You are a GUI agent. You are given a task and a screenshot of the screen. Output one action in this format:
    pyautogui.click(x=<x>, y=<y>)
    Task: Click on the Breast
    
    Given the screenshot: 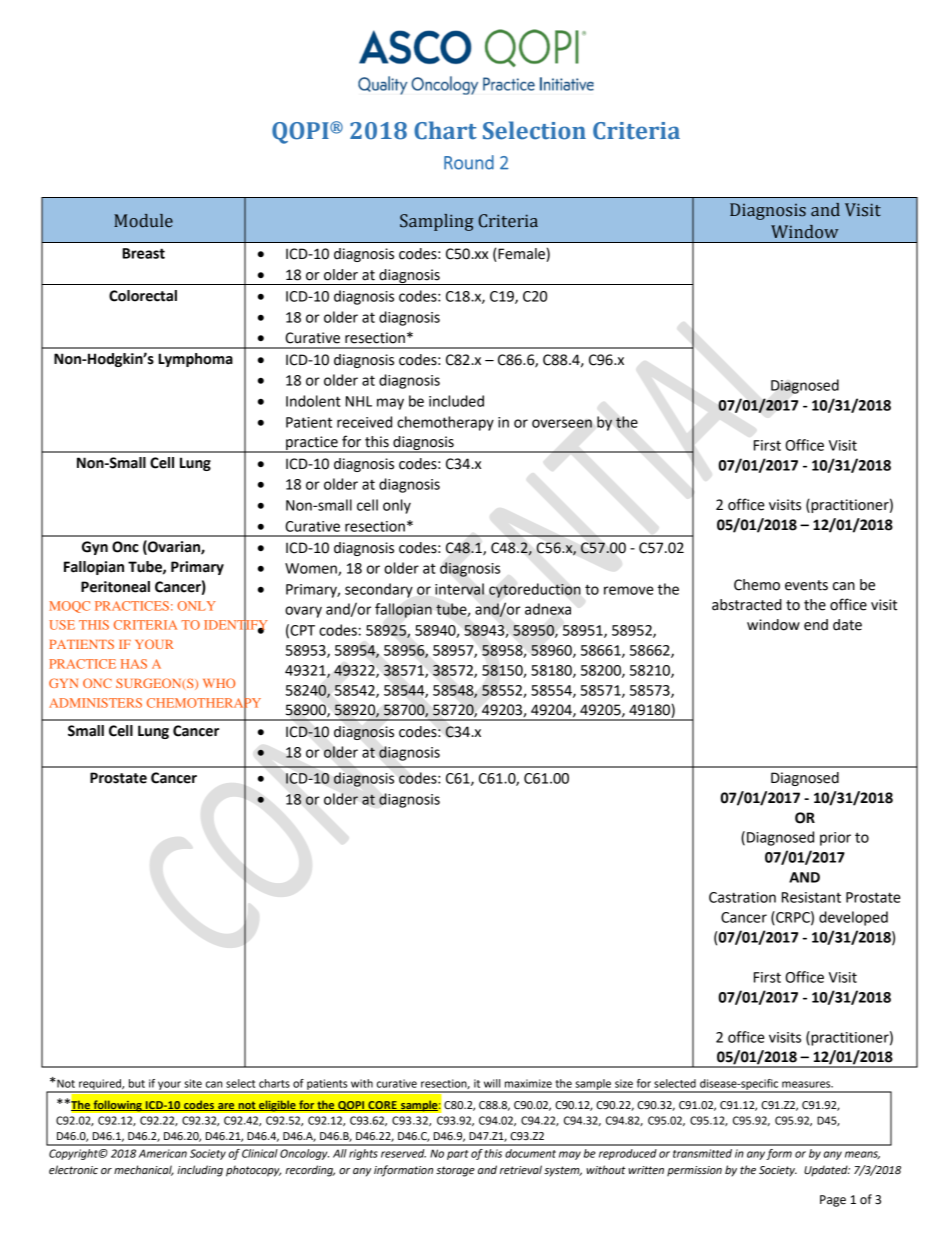 What is the action you would take?
    pyautogui.click(x=143, y=253)
